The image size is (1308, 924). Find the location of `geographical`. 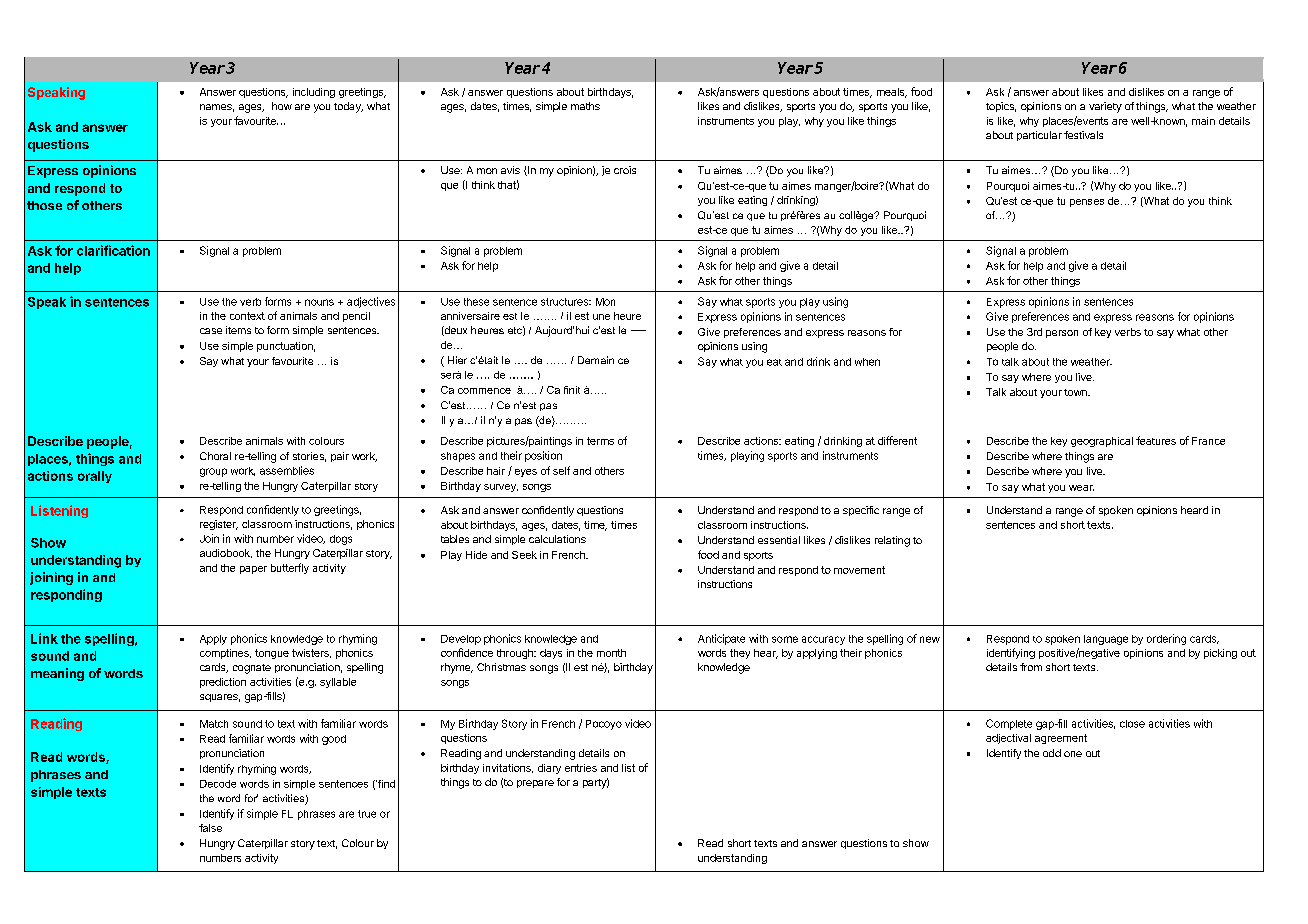

geographical is located at coordinates (1102, 442).
